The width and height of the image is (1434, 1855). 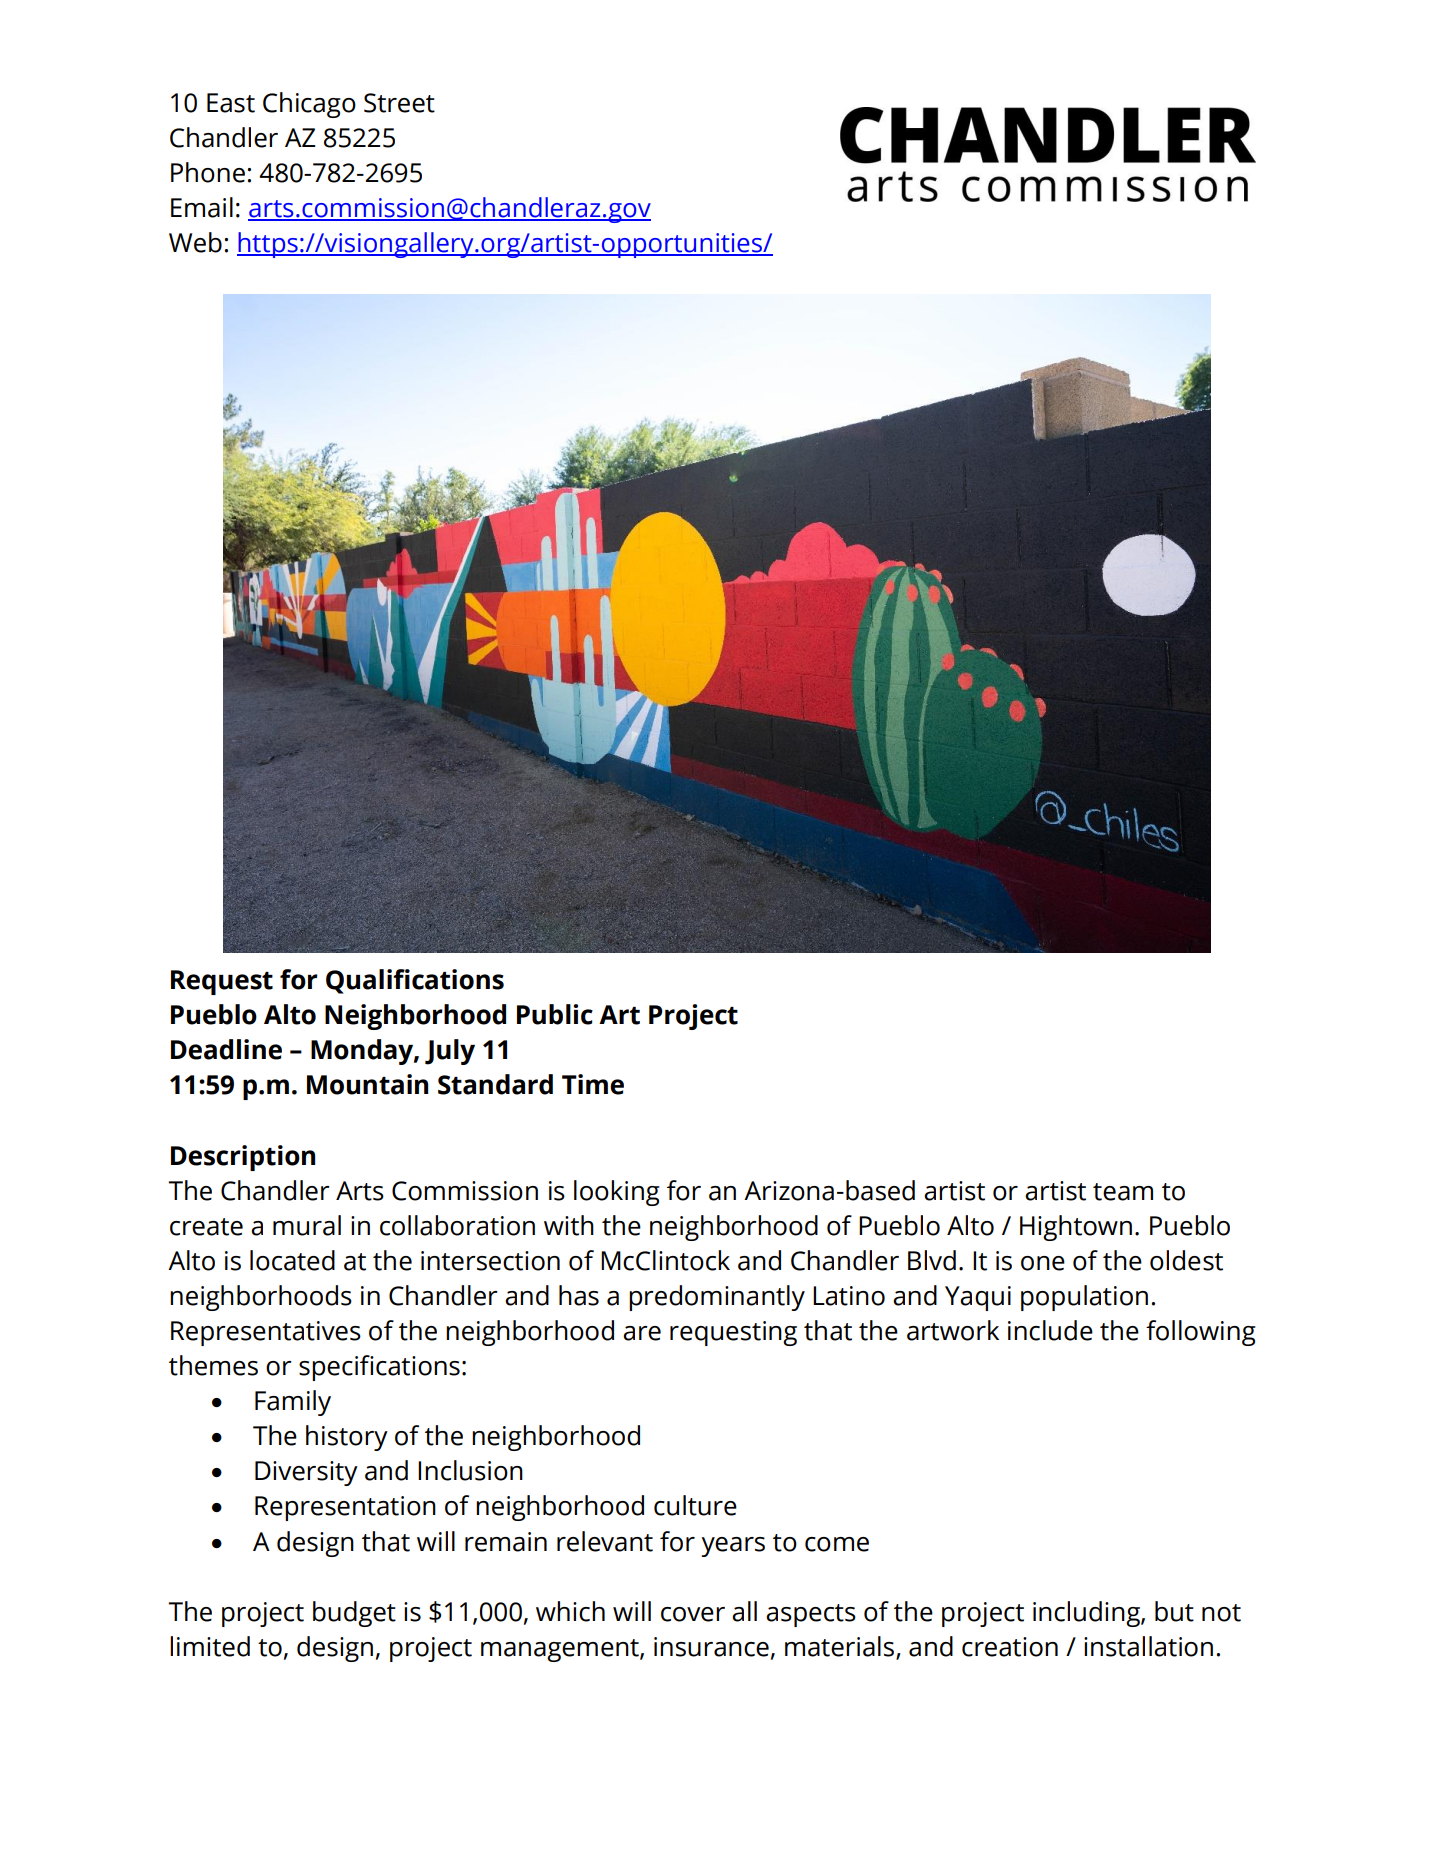 I want to click on Mountain, so click(x=367, y=1084).
